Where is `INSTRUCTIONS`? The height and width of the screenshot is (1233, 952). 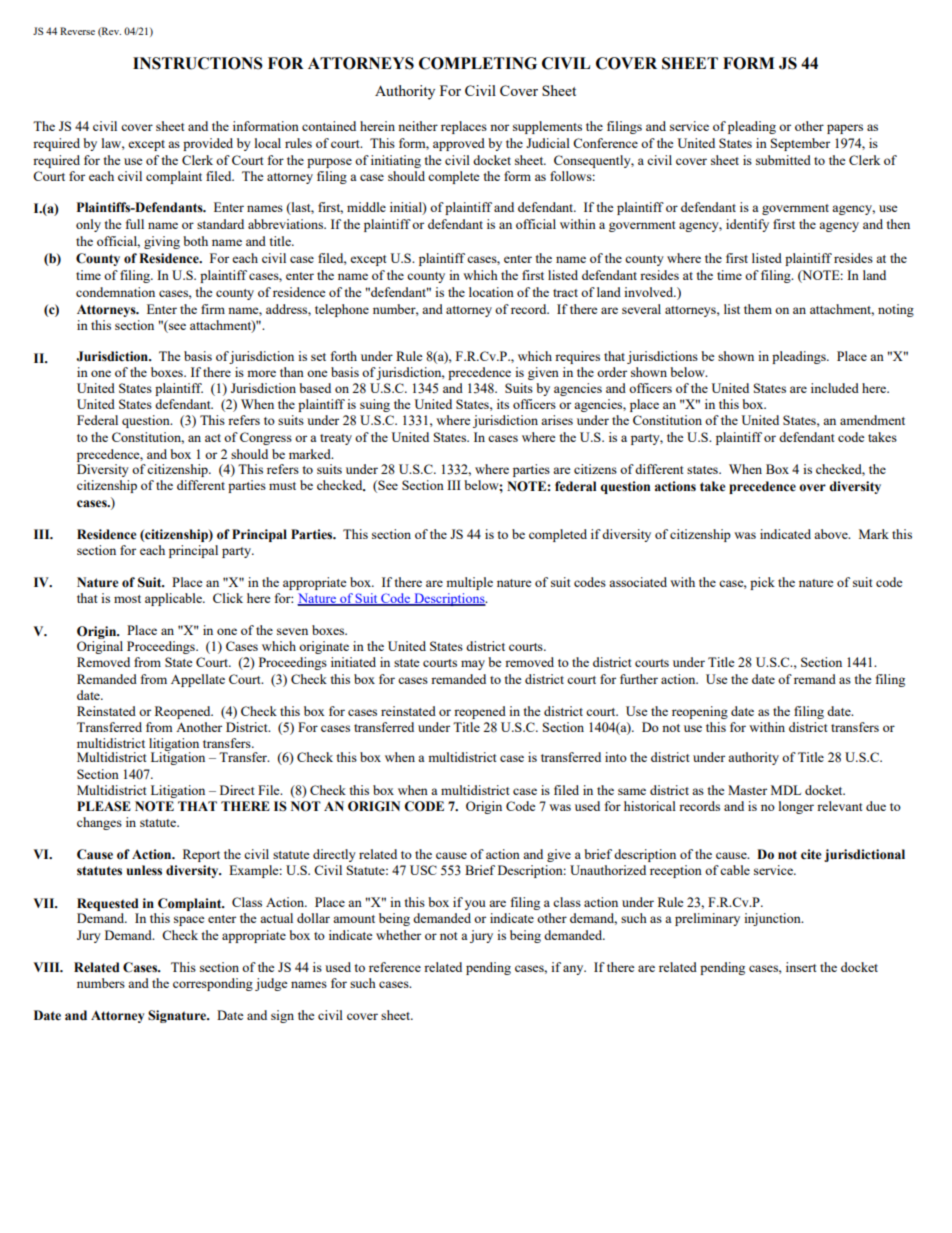
INSTRUCTIONS is located at coordinates (198, 63).
